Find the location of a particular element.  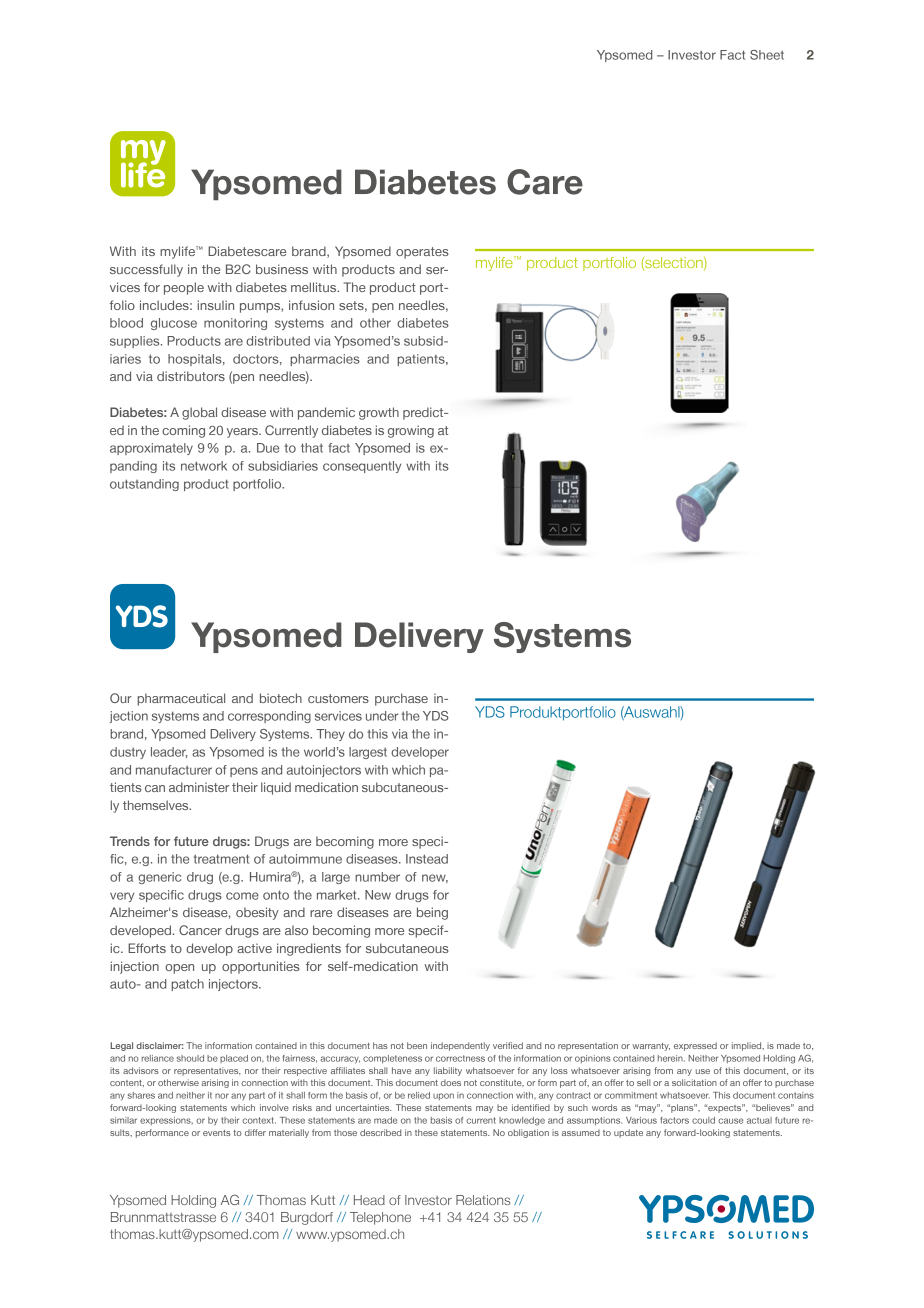

Sheet is located at coordinates (767, 55).
